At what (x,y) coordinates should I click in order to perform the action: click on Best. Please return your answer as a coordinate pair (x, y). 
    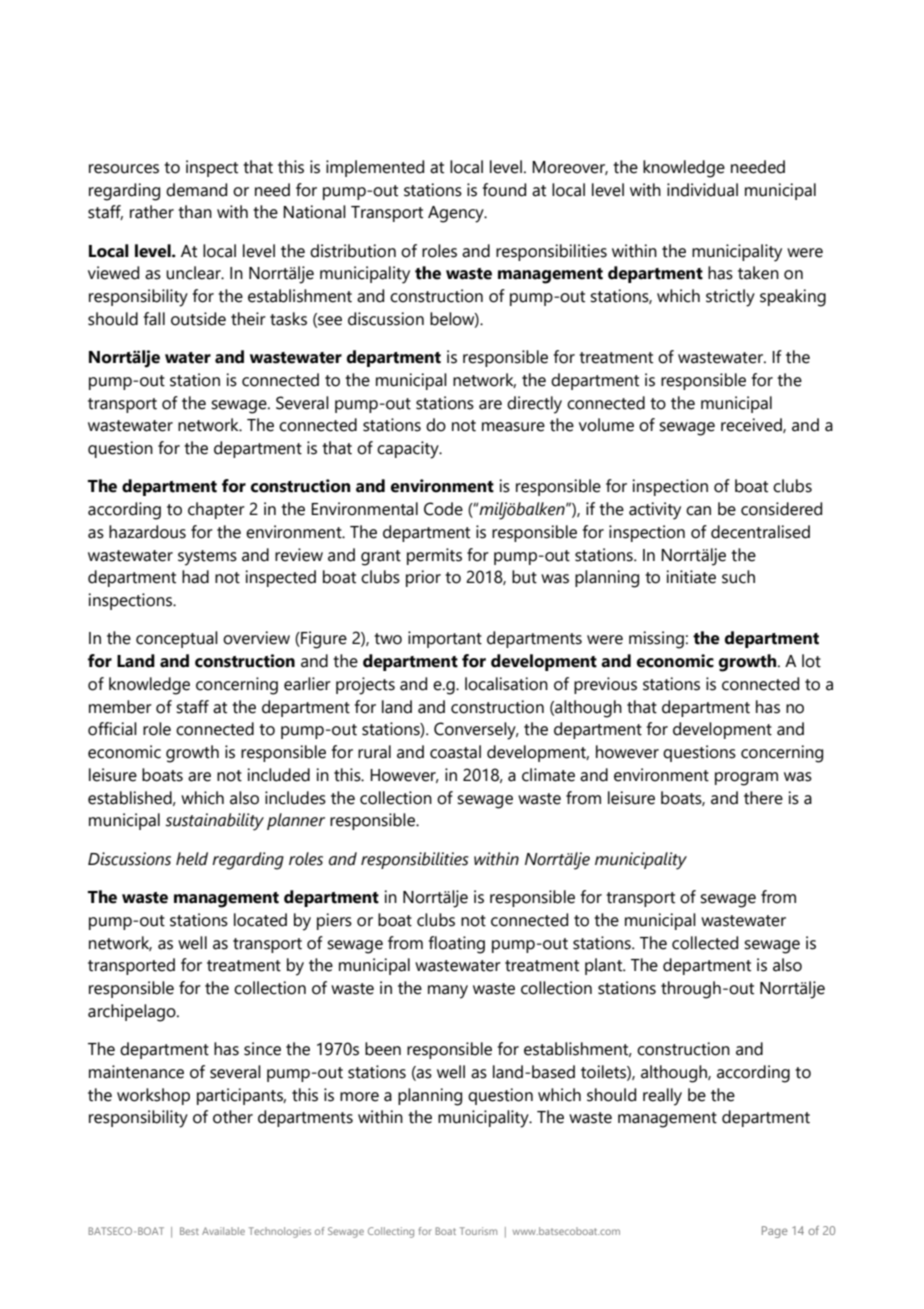
    Looking at the image, I should click on (189, 1231).
